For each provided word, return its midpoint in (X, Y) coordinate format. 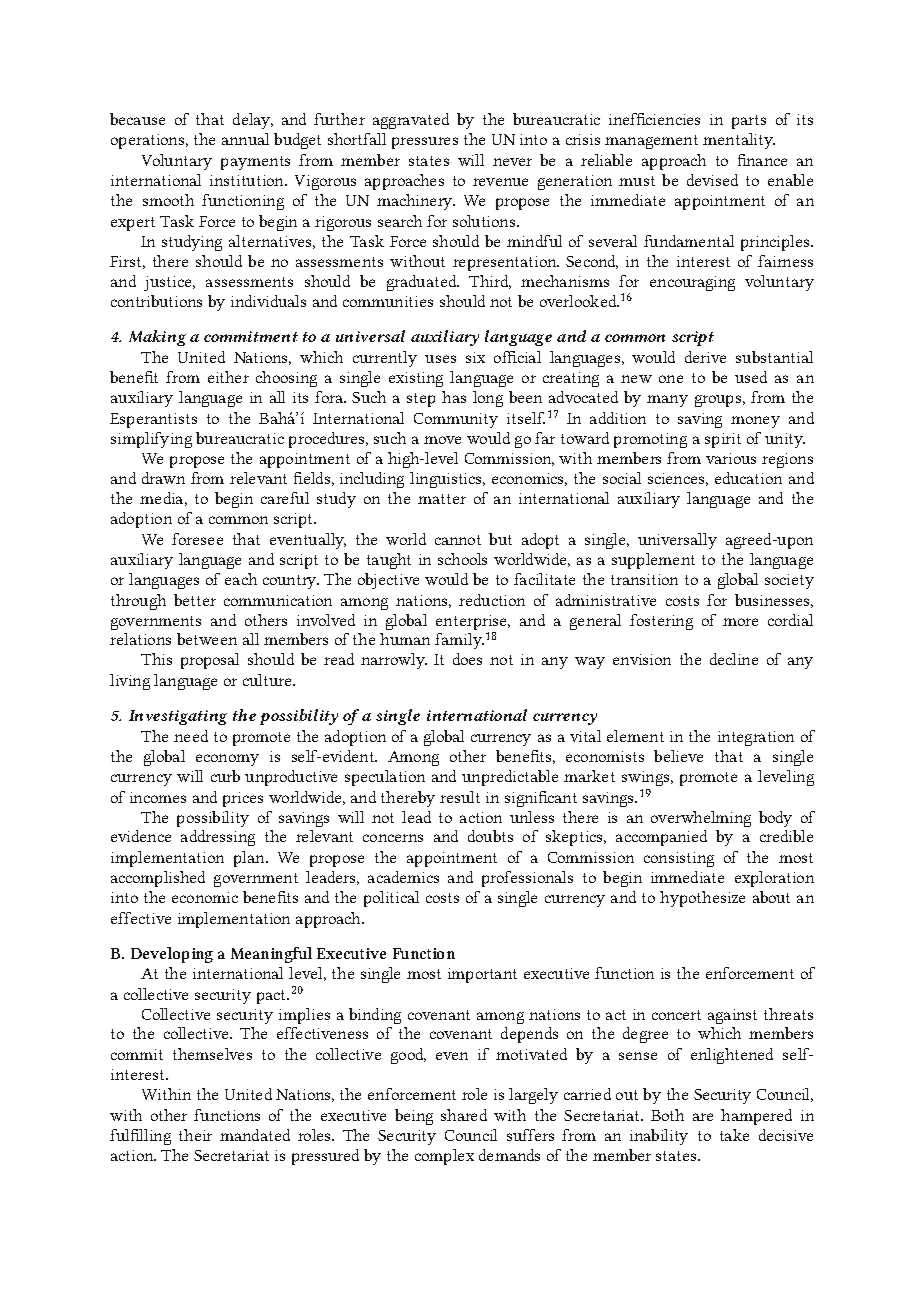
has (454, 397)
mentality (739, 141)
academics (403, 877)
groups (718, 401)
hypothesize (702, 899)
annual (245, 139)
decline (734, 659)
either (228, 377)
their (195, 1135)
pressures (425, 143)
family (459, 641)
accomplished (158, 879)
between (207, 639)
